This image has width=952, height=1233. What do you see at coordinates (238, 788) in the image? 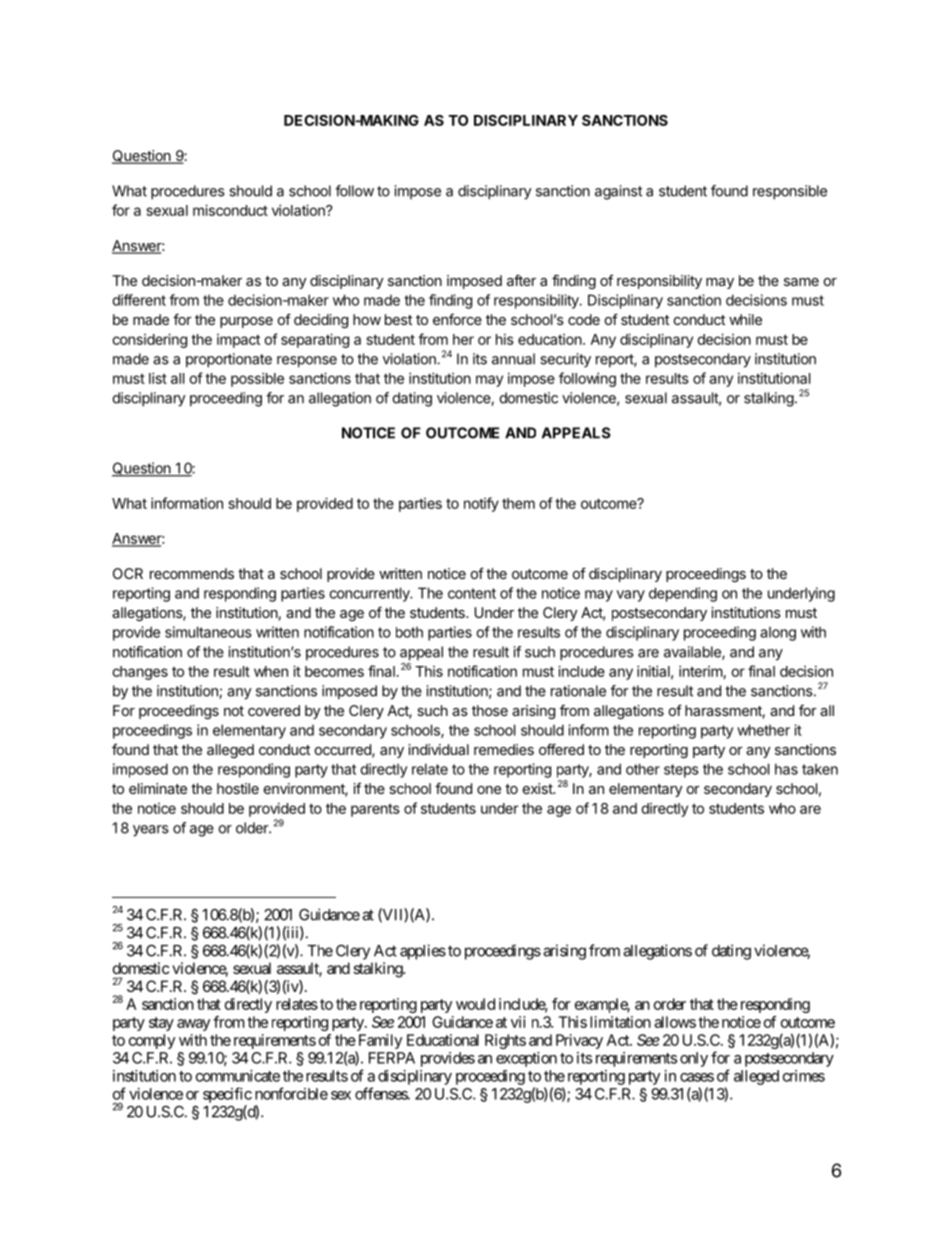
I see `hostile` at bounding box center [238, 788].
